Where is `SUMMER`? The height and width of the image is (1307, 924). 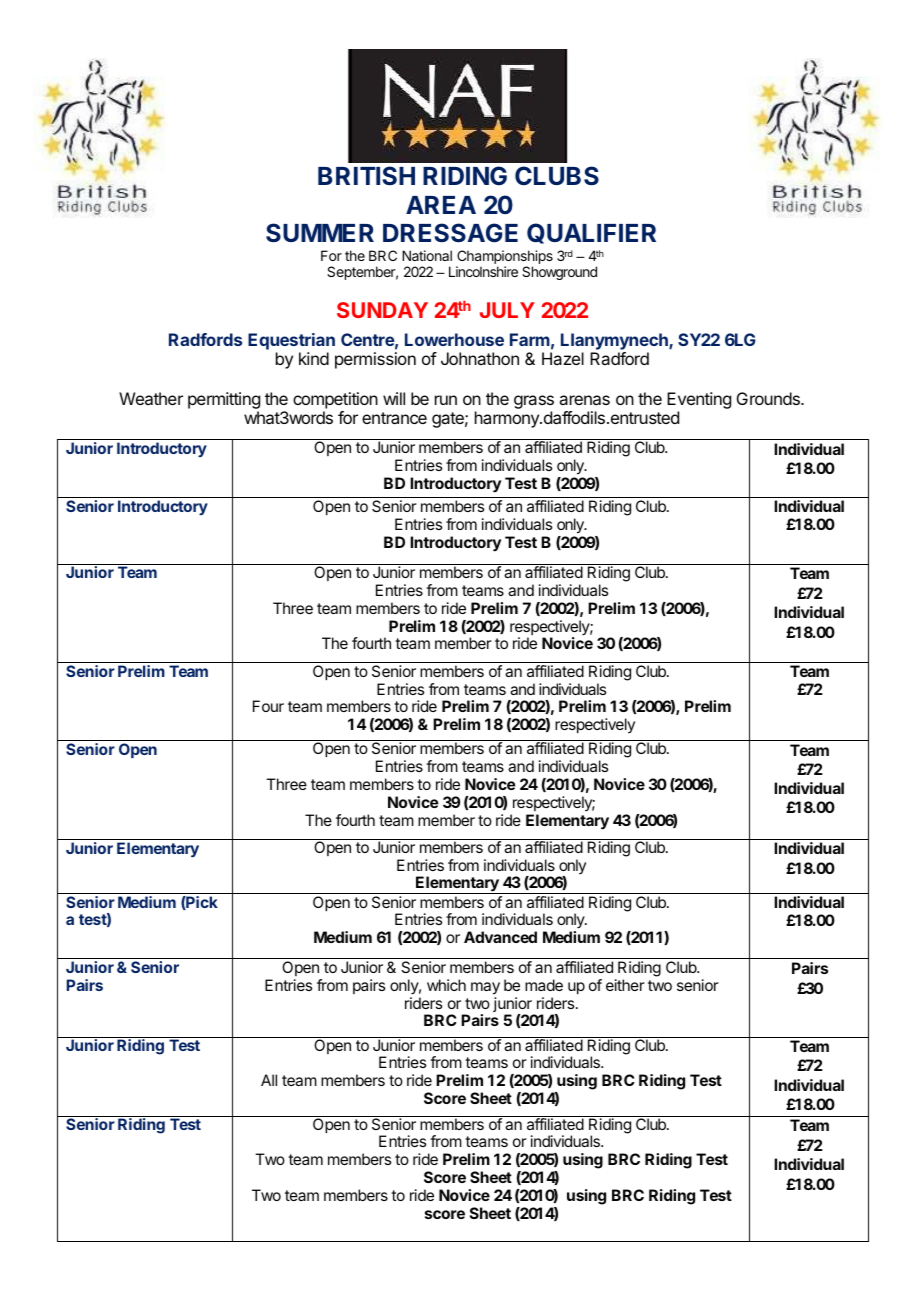 SUMMER is located at coordinates (320, 233).
